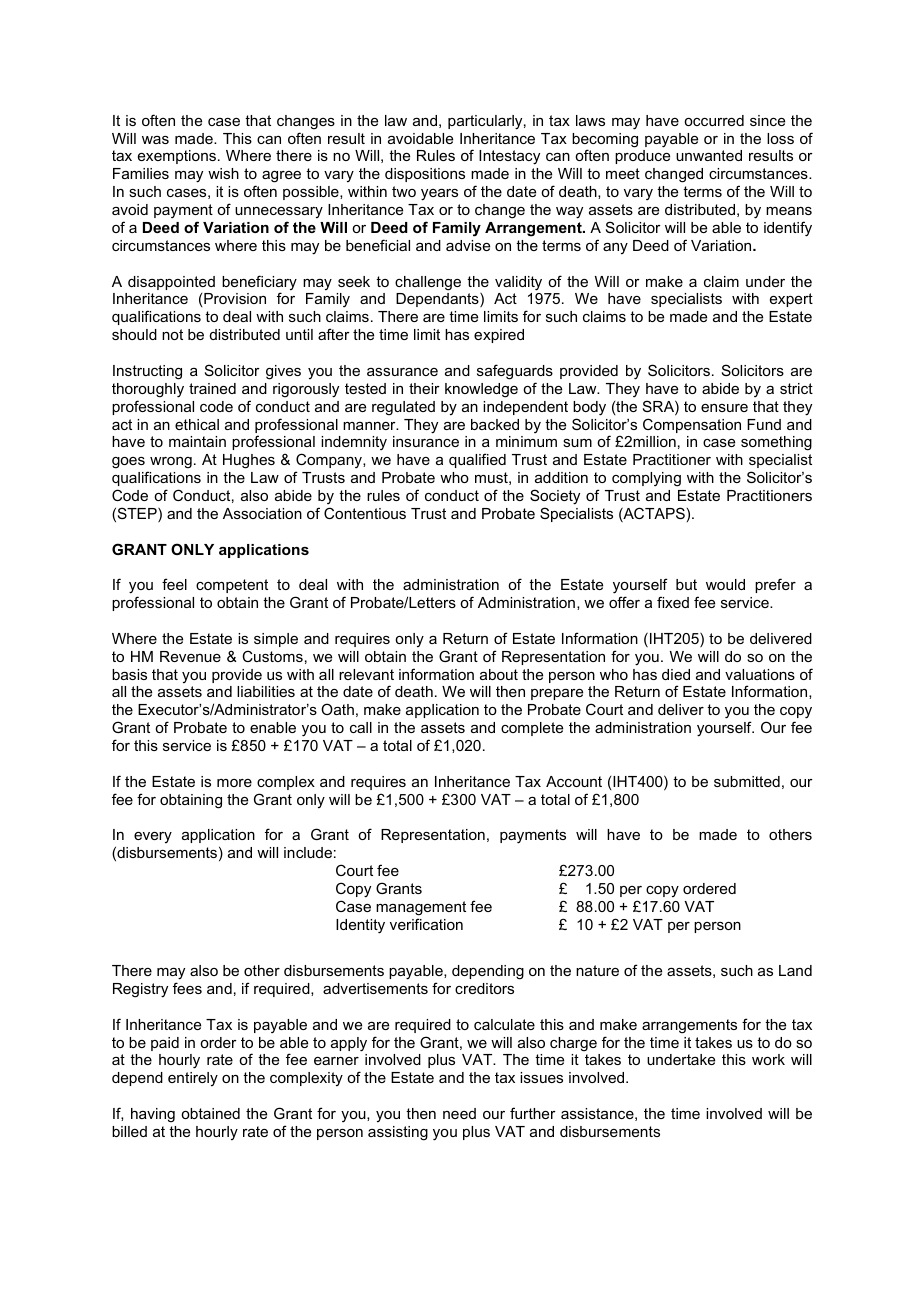 This screenshot has height=1308, width=924. I want to click on Revenue, so click(190, 656).
